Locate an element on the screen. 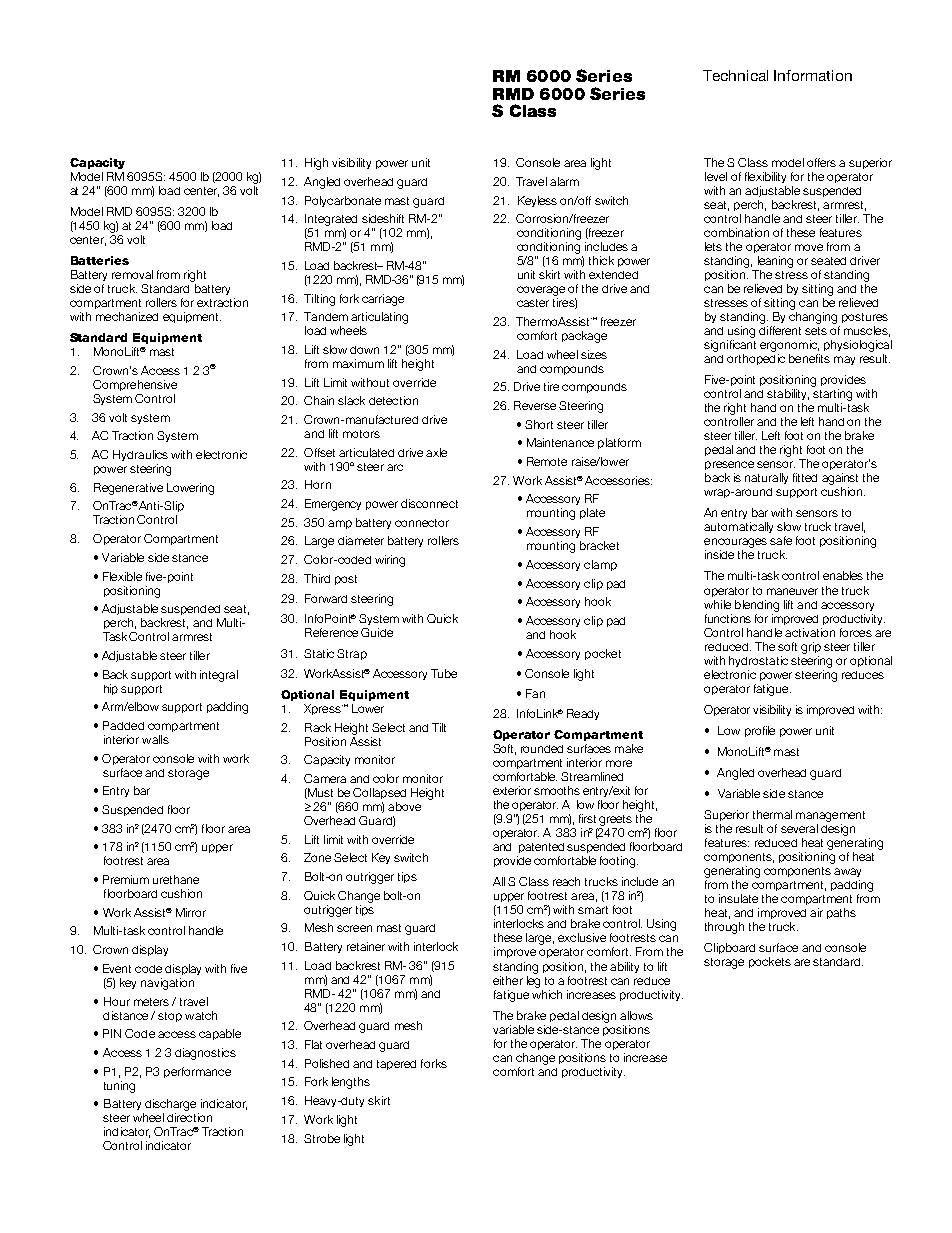  Technical is located at coordinates (735, 75).
